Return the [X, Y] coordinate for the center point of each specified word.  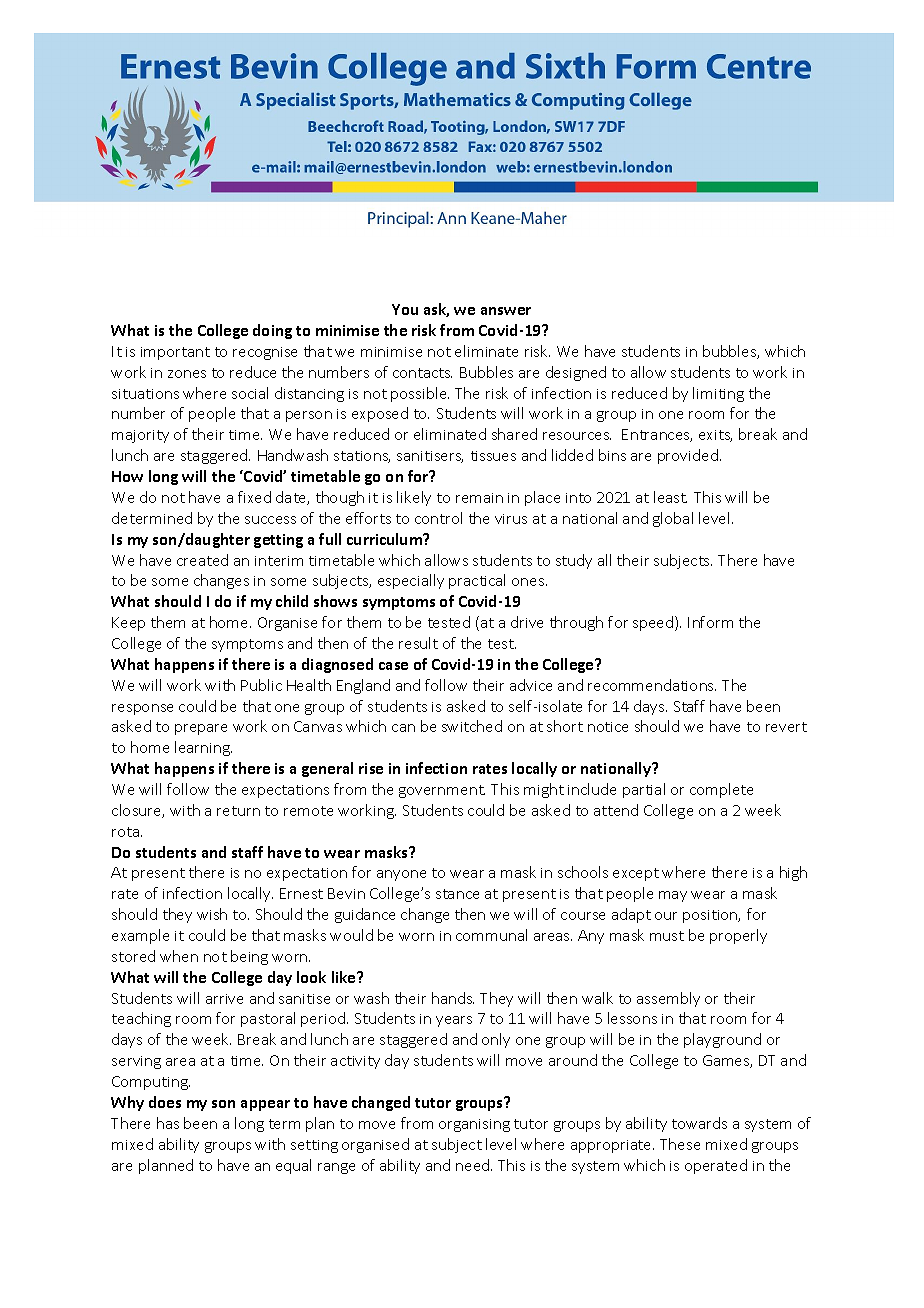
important [175, 353]
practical [477, 581]
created [202, 560]
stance [457, 894]
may [673, 896]
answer [506, 311]
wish [212, 914]
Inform [710, 622]
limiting [718, 394]
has [168, 1123]
